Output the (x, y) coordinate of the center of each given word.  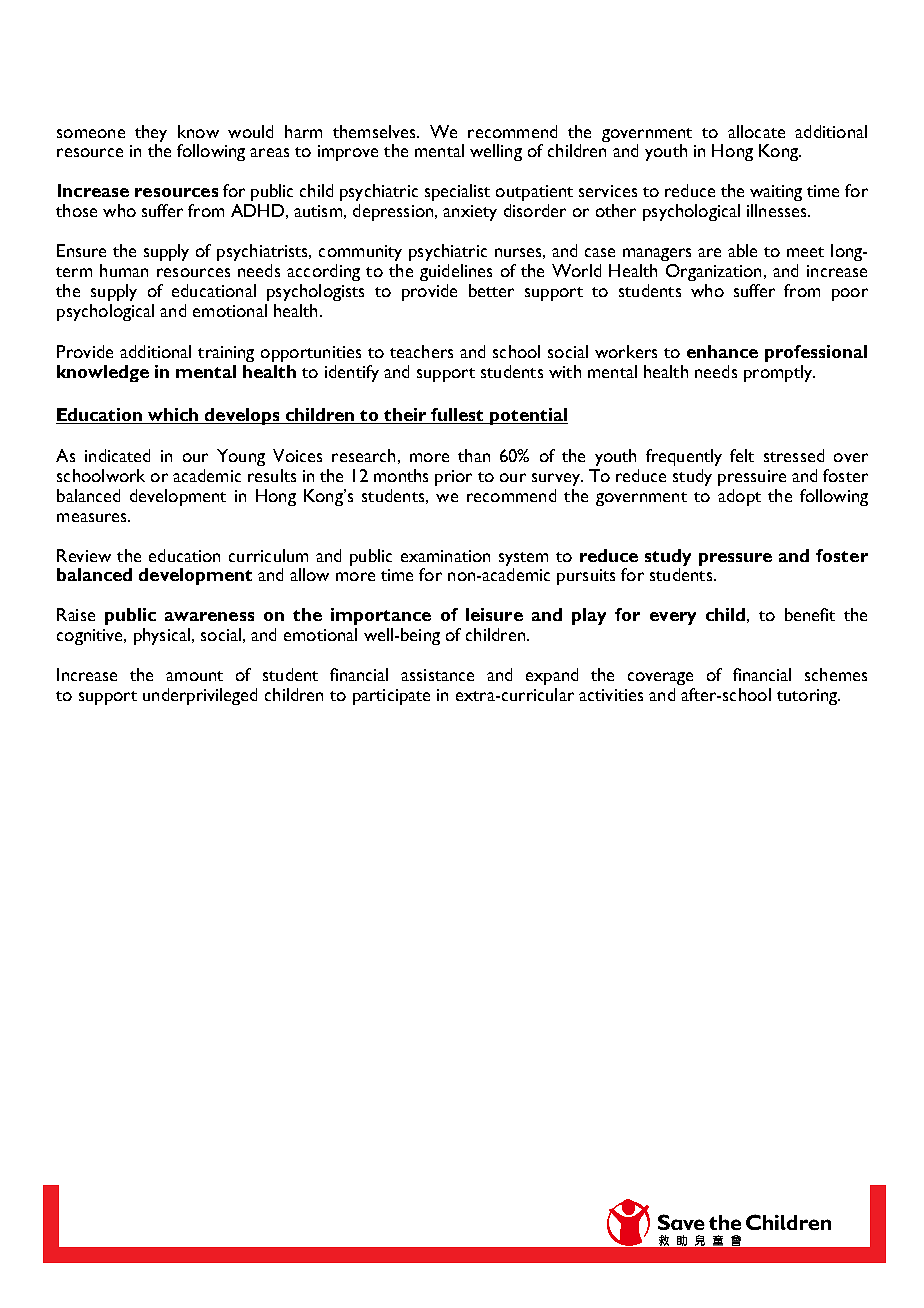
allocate (756, 131)
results (272, 475)
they (151, 133)
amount (194, 676)
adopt (739, 497)
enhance (722, 351)
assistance (437, 675)
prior (453, 478)
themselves (375, 131)
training (226, 354)
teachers (421, 351)
